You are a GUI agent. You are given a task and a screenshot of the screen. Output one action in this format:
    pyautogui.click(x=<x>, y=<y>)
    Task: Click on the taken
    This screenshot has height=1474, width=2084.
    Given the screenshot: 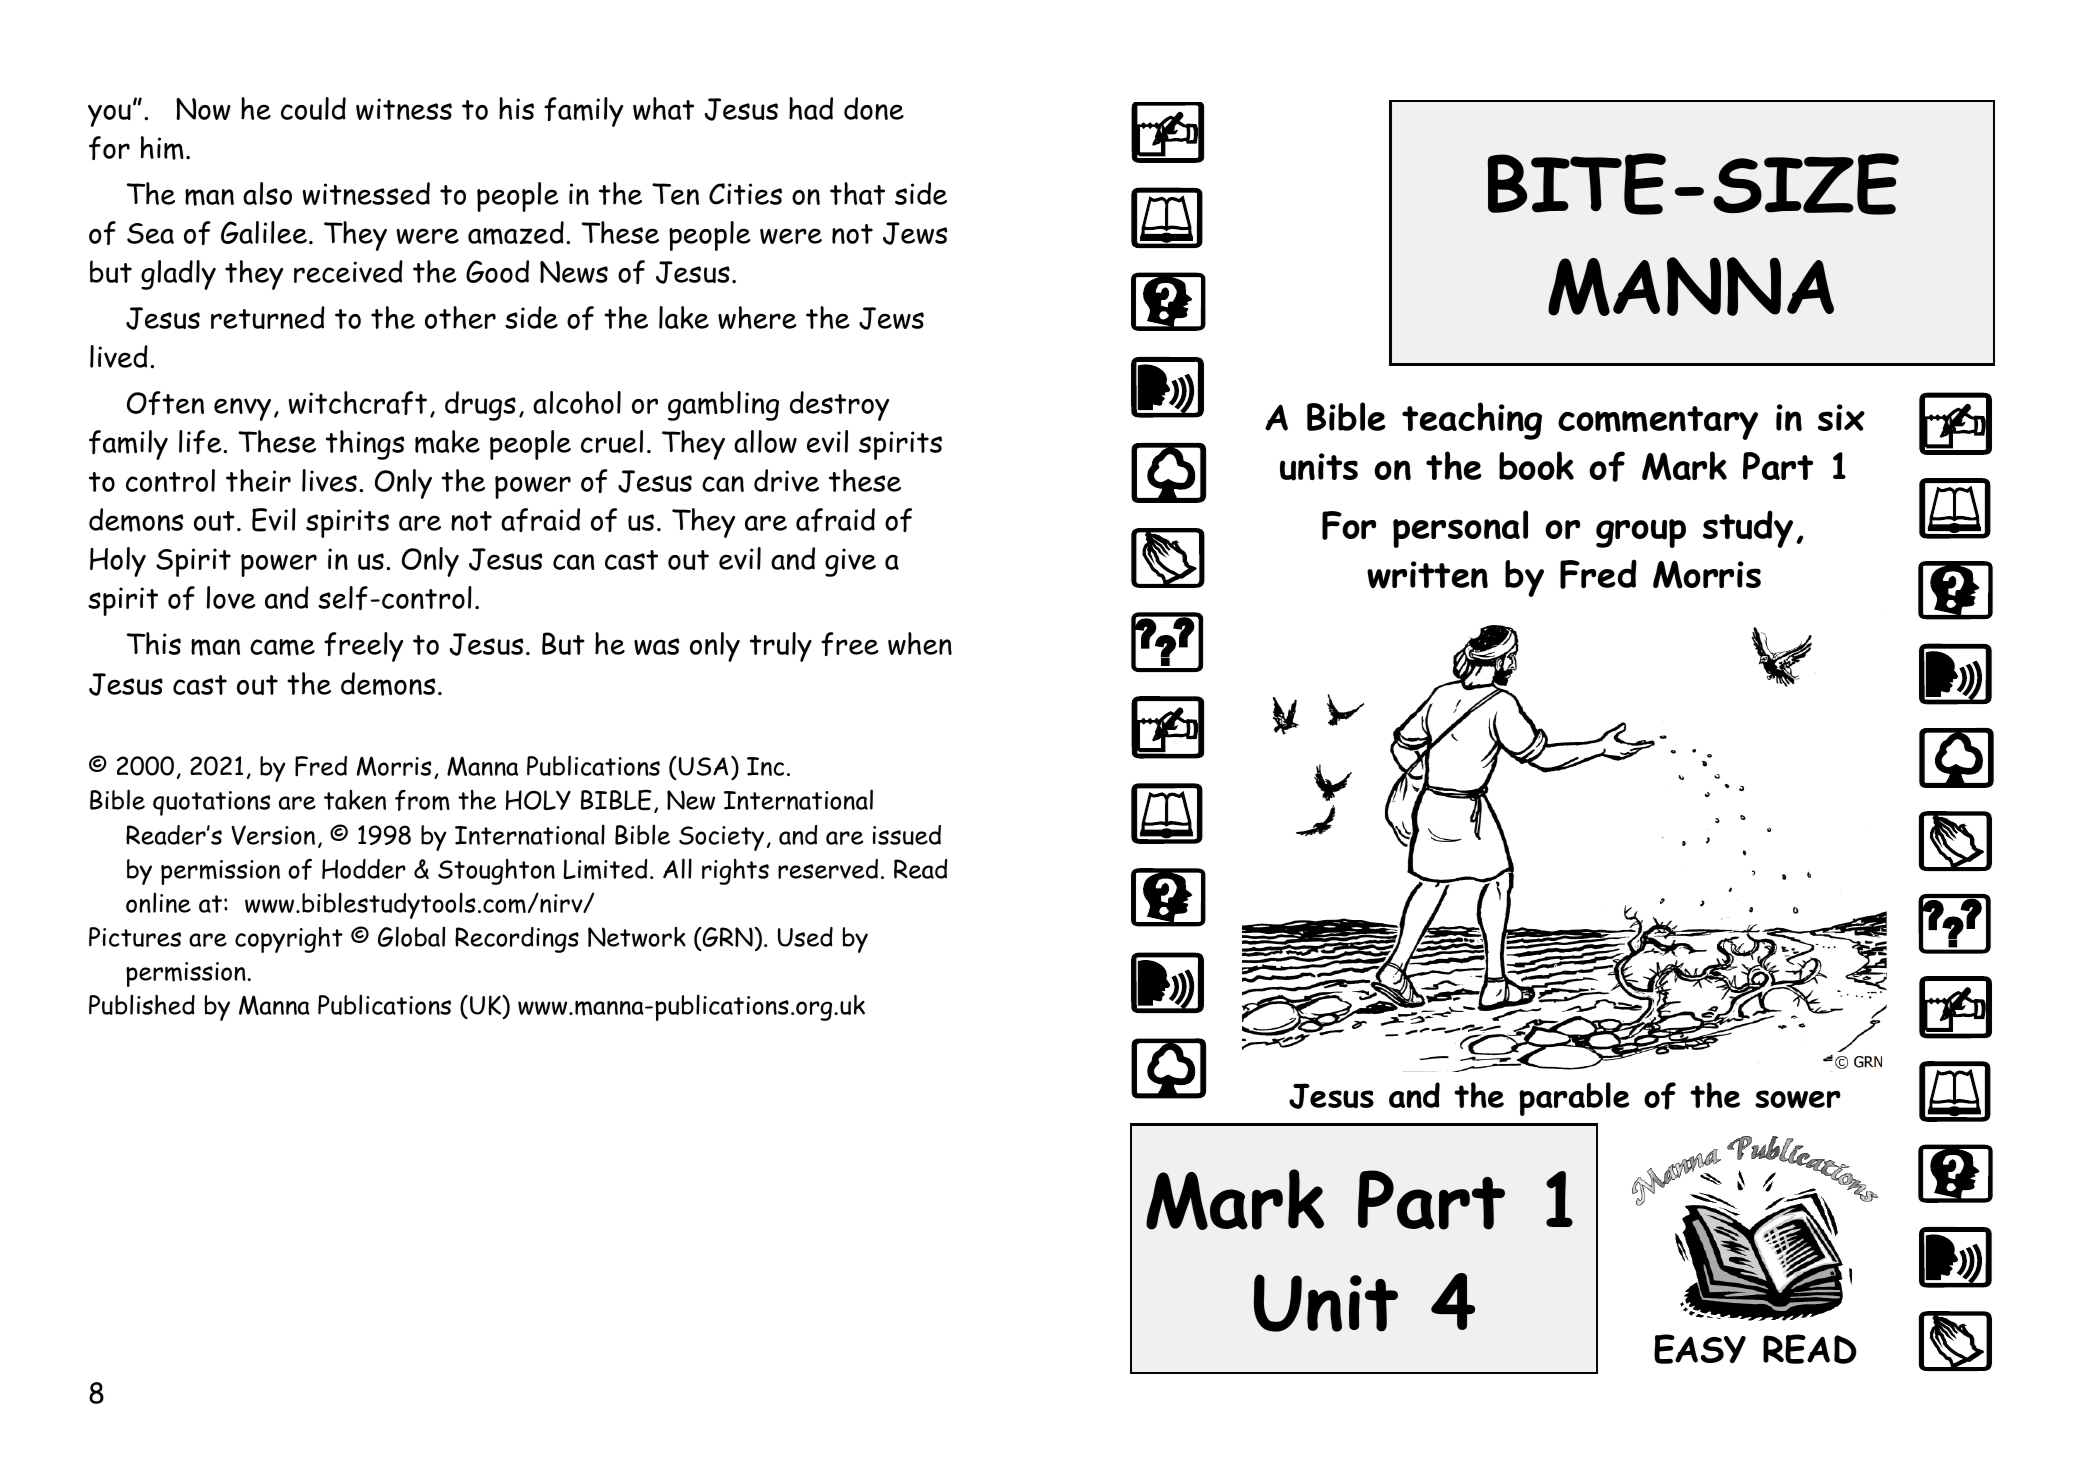 What is the action you would take?
    pyautogui.click(x=355, y=800)
